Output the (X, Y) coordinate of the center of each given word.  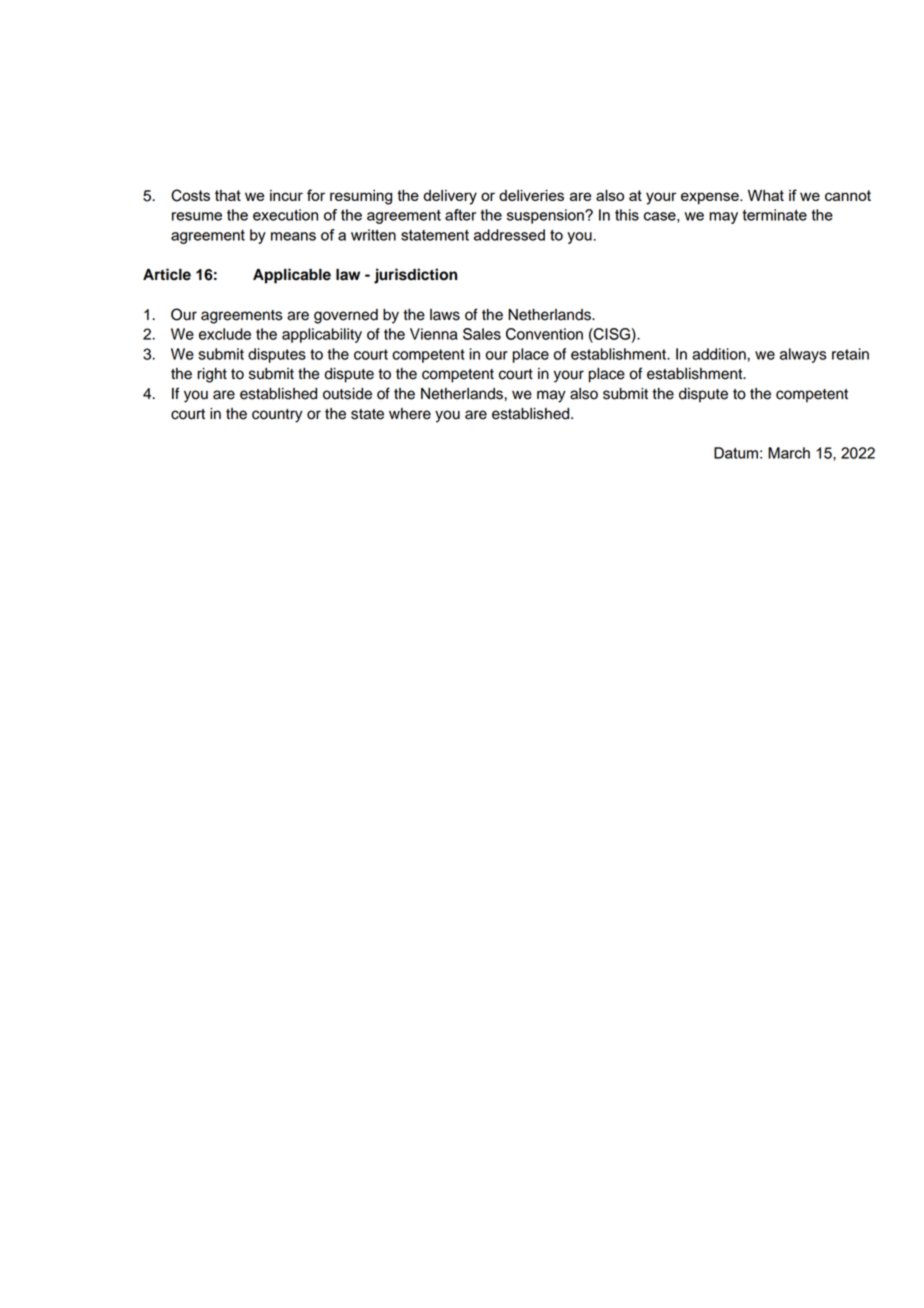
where (410, 414)
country (277, 416)
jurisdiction (415, 276)
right (212, 375)
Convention (544, 334)
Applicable (292, 276)
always (803, 355)
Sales (482, 334)
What (766, 195)
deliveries (531, 195)
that (228, 195)
